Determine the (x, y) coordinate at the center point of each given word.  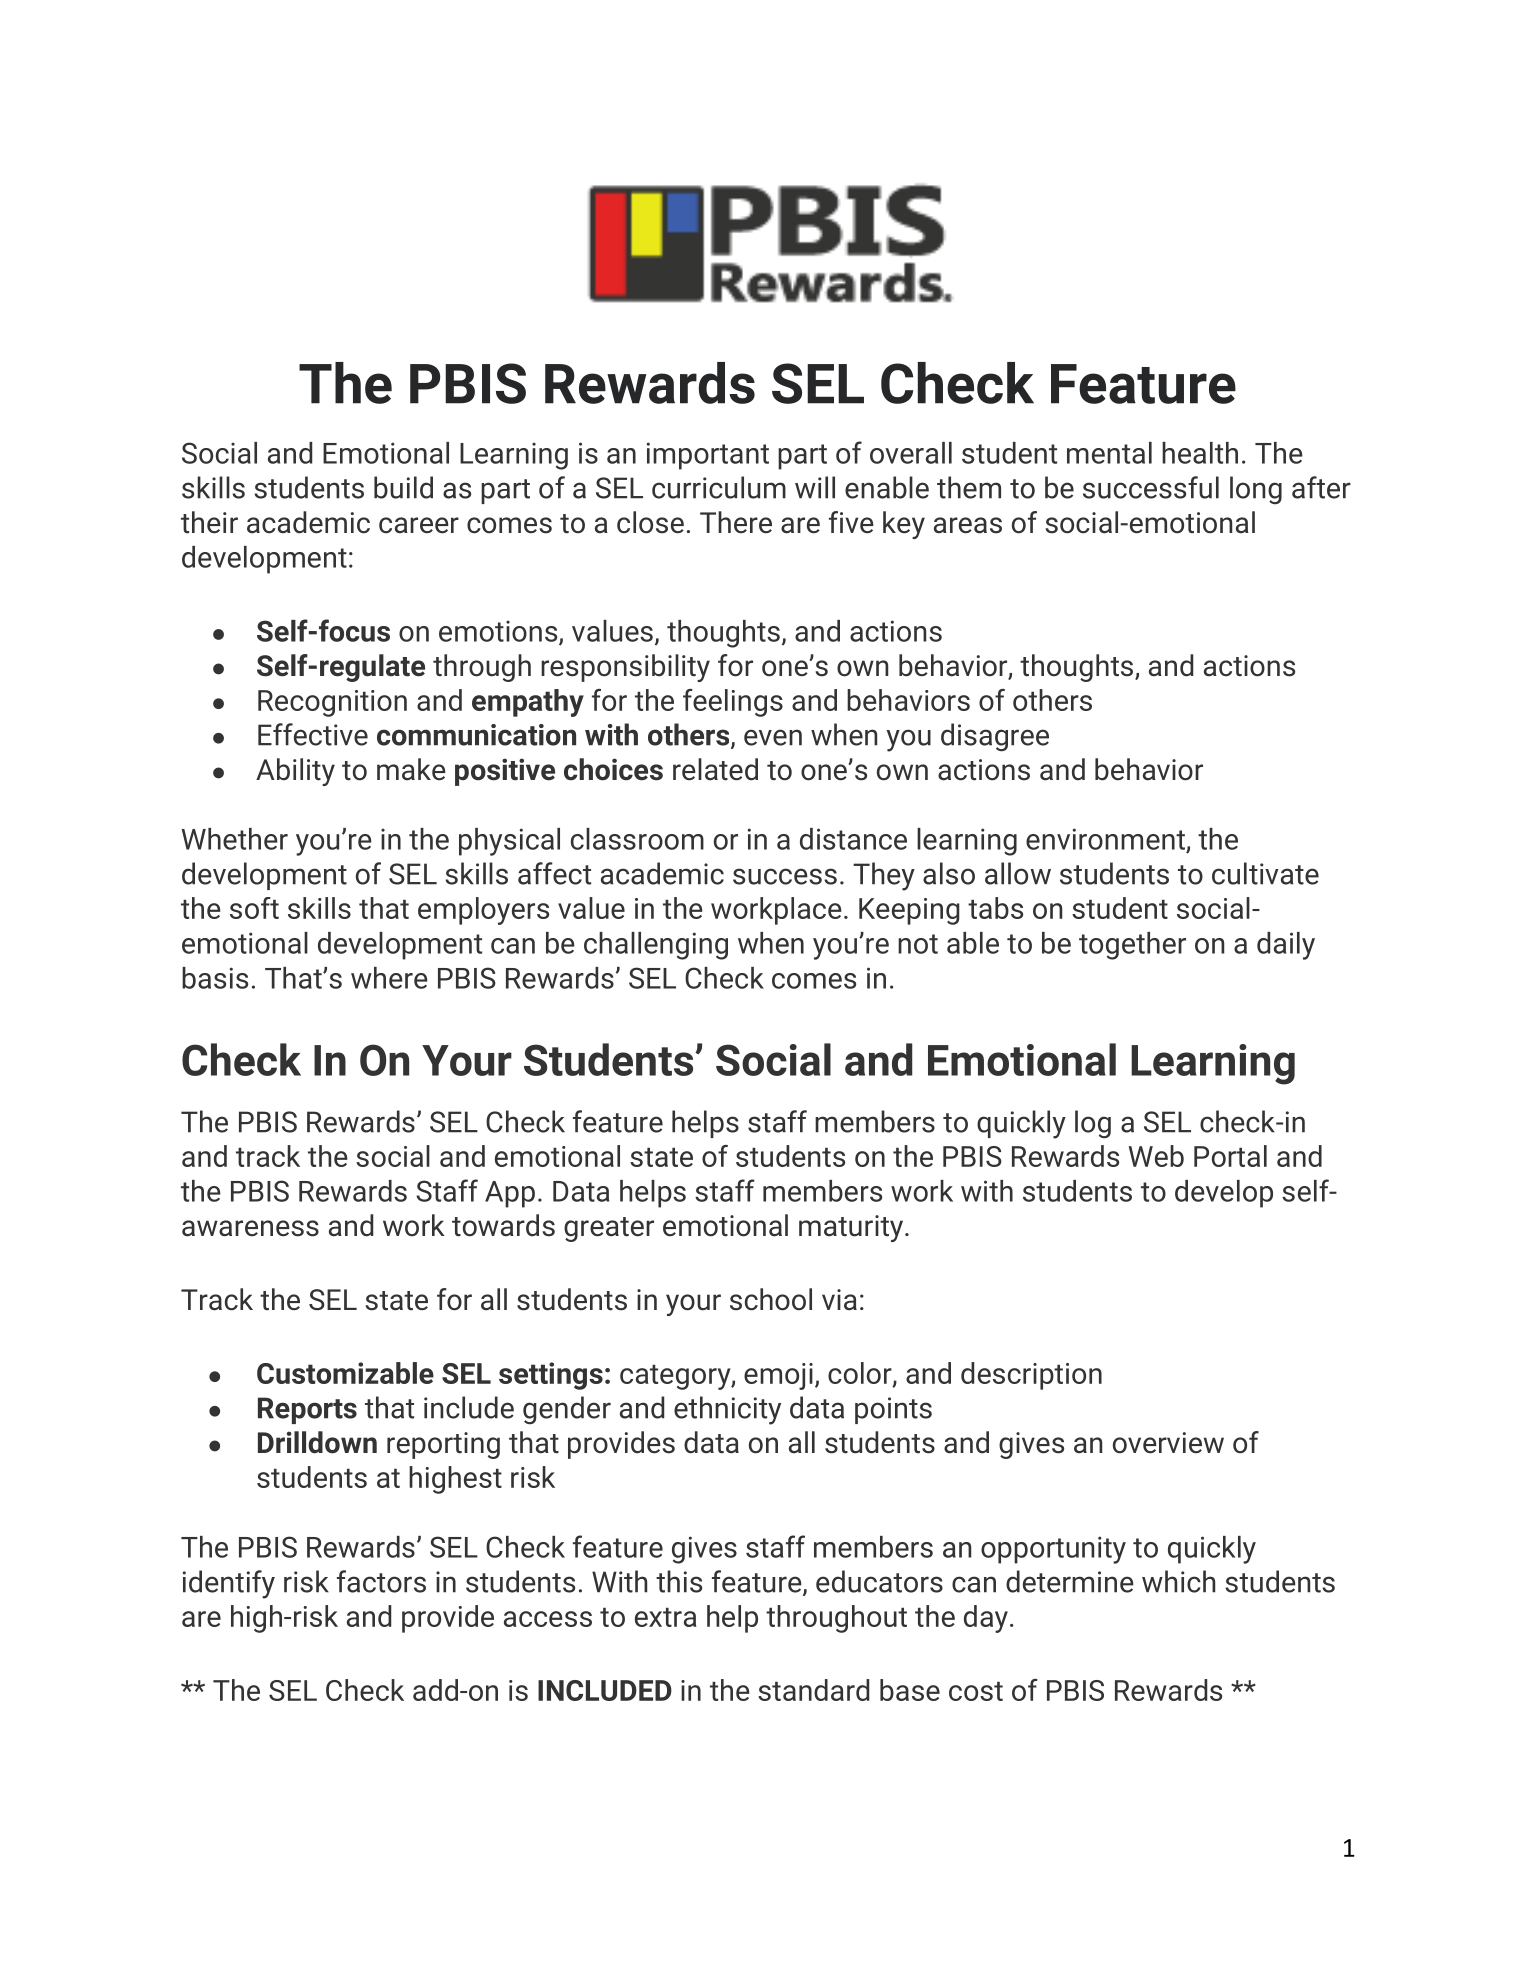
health (1200, 453)
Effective (313, 734)
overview (1168, 1443)
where (389, 978)
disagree (995, 737)
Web (1156, 1156)
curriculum (719, 487)
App (510, 1194)
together (1132, 946)
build (403, 487)
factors (381, 1581)
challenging (656, 946)
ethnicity (727, 1410)
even (773, 737)
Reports (307, 1410)
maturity (852, 1228)
